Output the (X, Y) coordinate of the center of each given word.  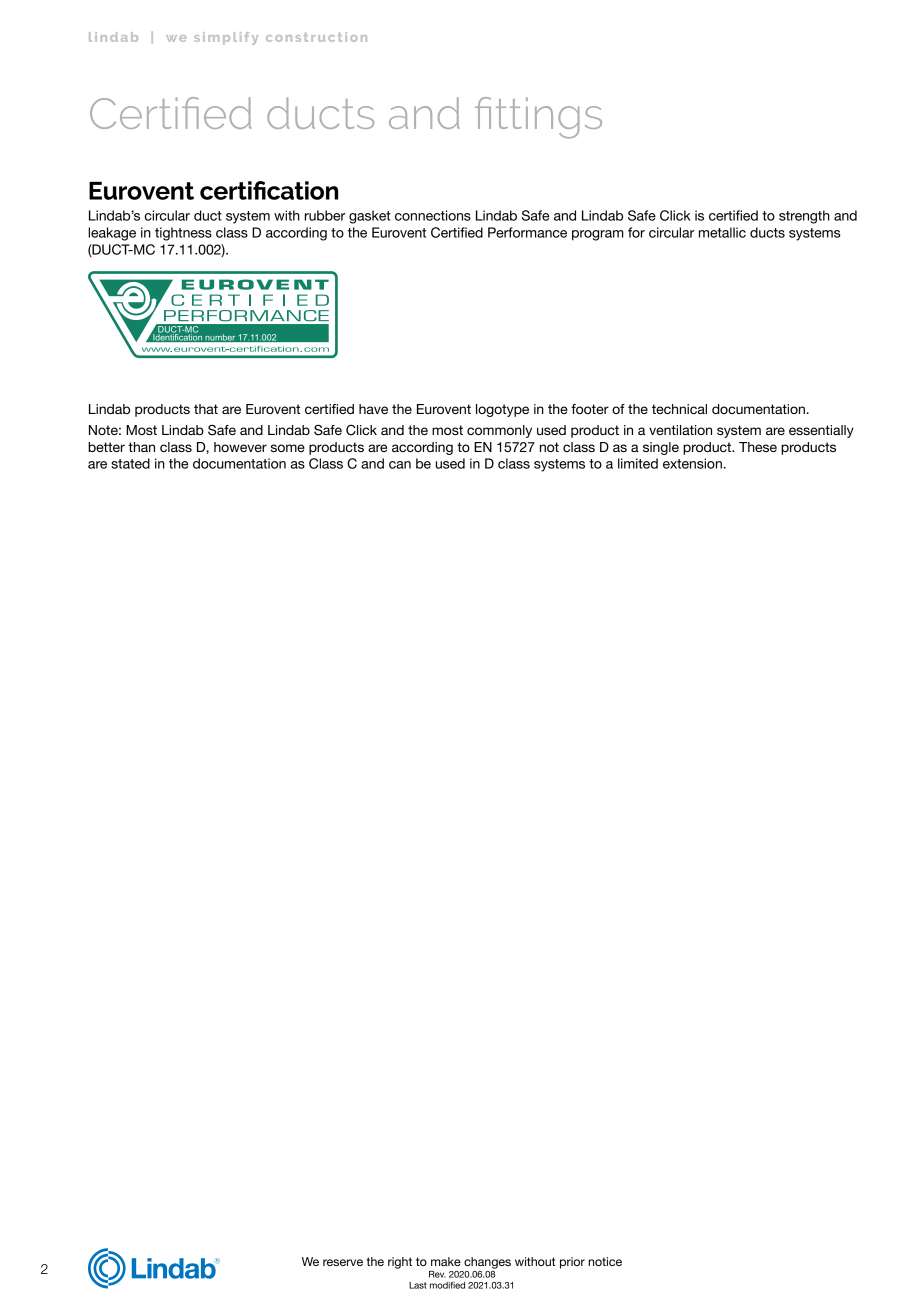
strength (804, 217)
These (758, 447)
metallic (722, 232)
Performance (527, 232)
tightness (183, 234)
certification (269, 190)
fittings (538, 118)
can (400, 465)
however (240, 447)
